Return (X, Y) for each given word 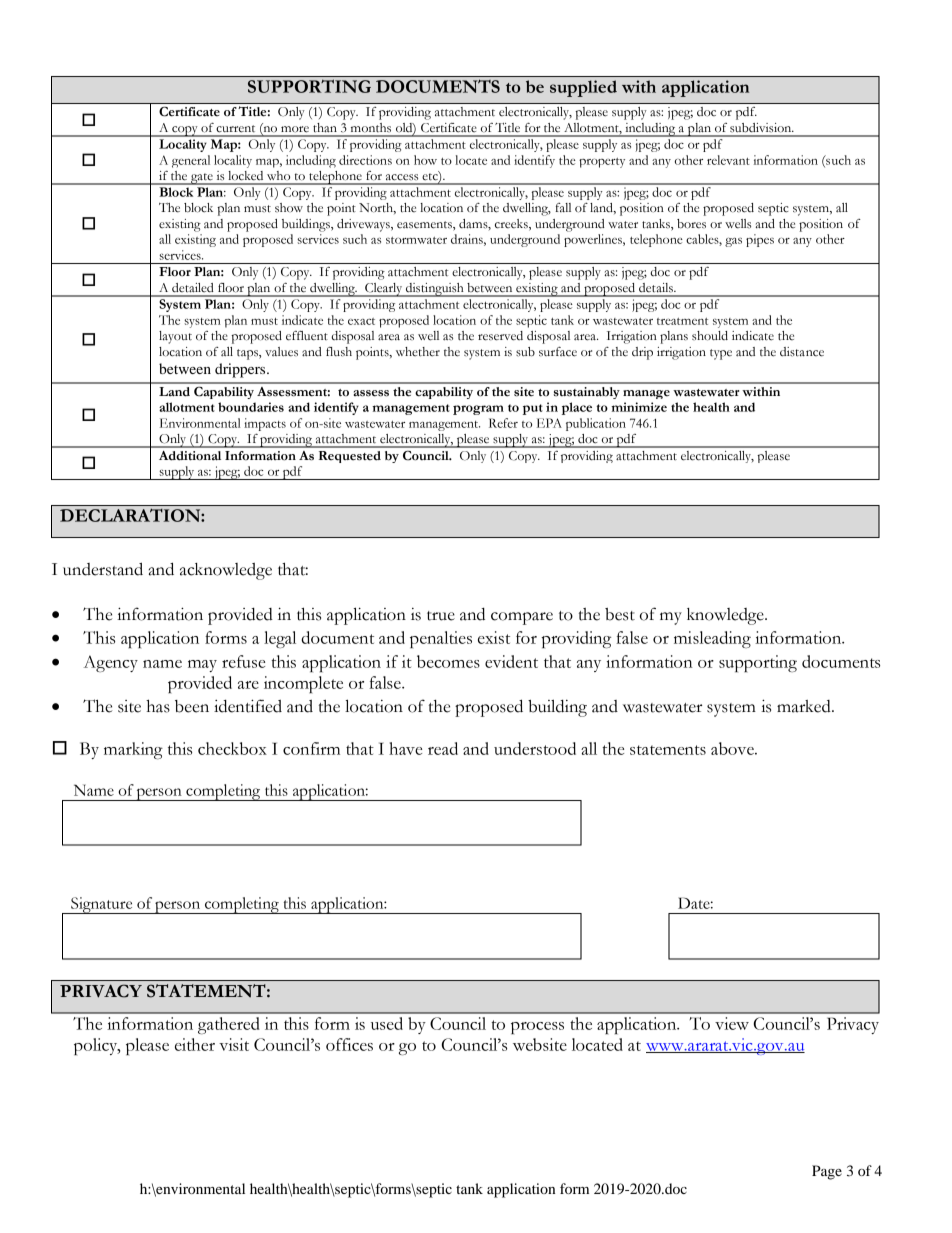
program (478, 410)
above (733, 748)
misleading (712, 639)
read (443, 748)
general (191, 161)
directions (365, 160)
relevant (728, 160)
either (195, 1044)
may (202, 666)
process (537, 1028)
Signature (102, 905)
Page (827, 1172)
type (721, 354)
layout (175, 337)
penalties (441, 639)
